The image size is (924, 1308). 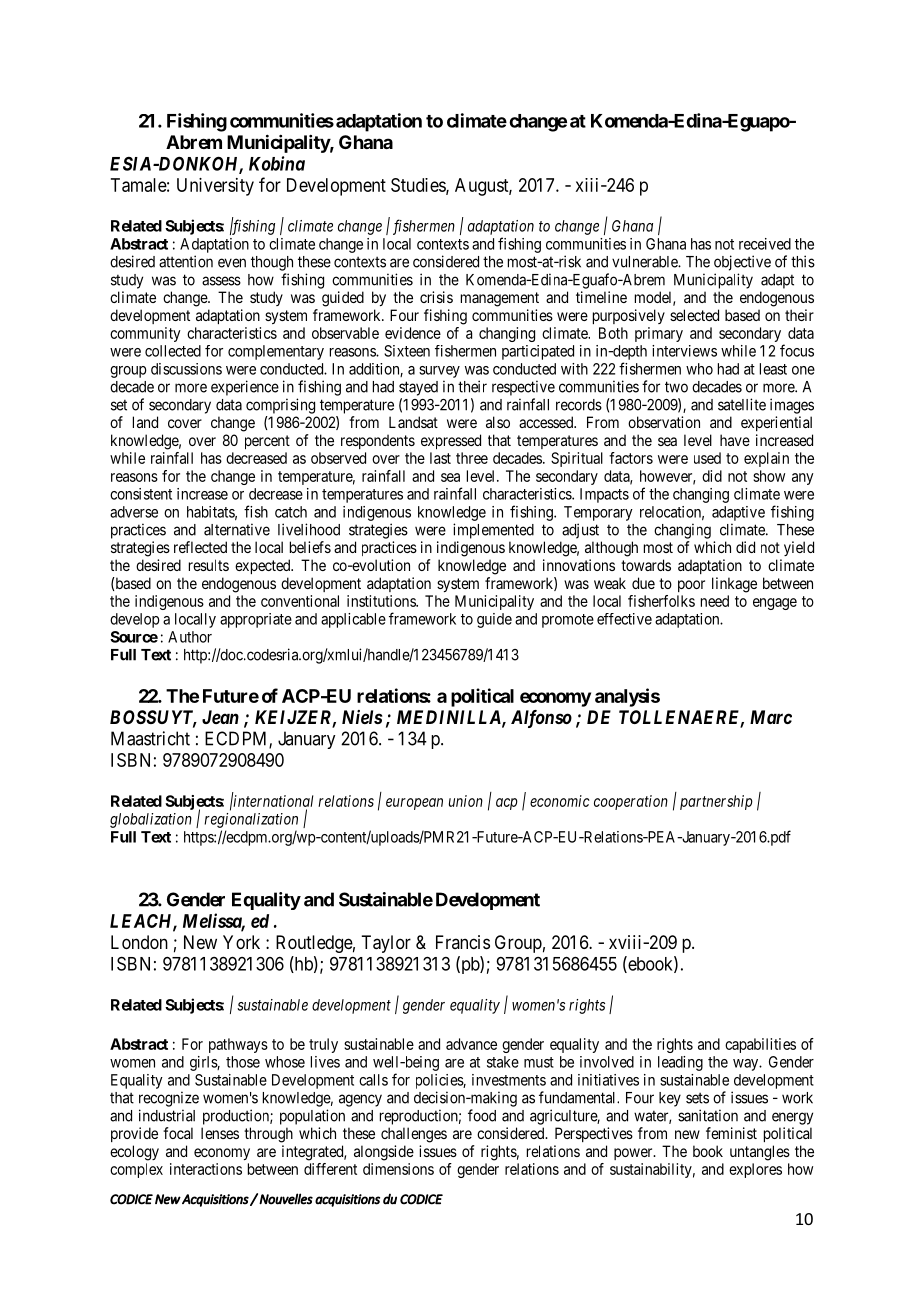 I want to click on implemented, so click(x=493, y=531).
